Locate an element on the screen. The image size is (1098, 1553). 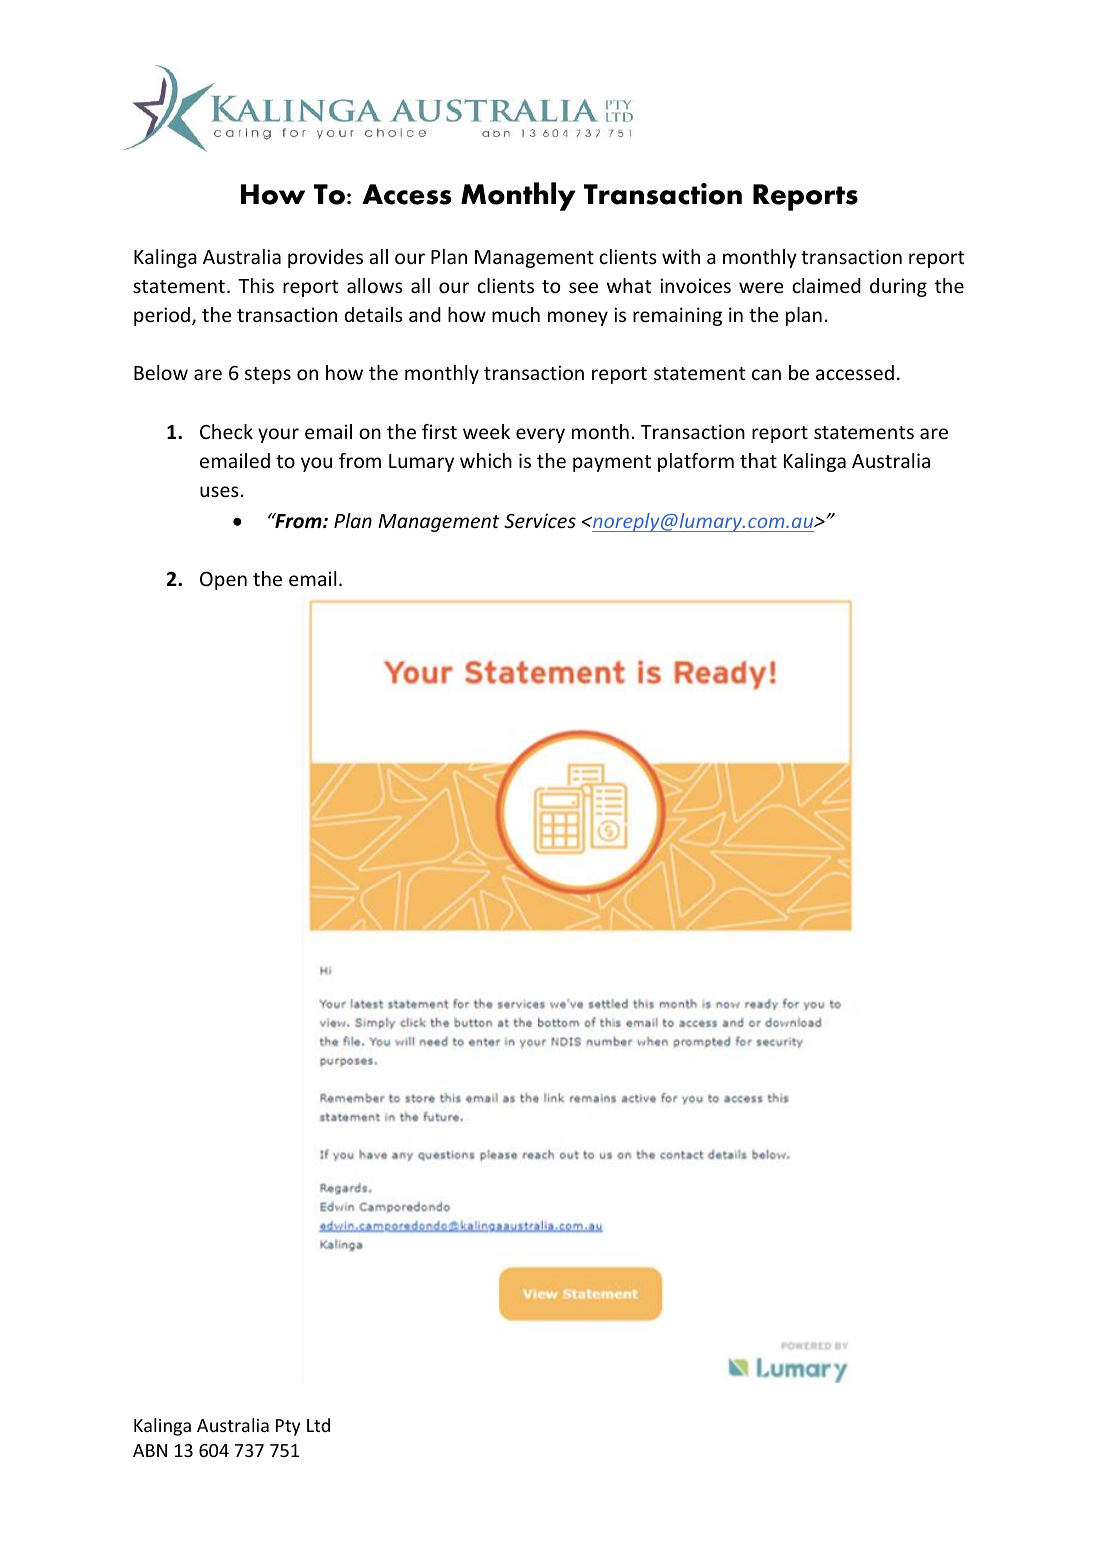
Open is located at coordinates (223, 581).
